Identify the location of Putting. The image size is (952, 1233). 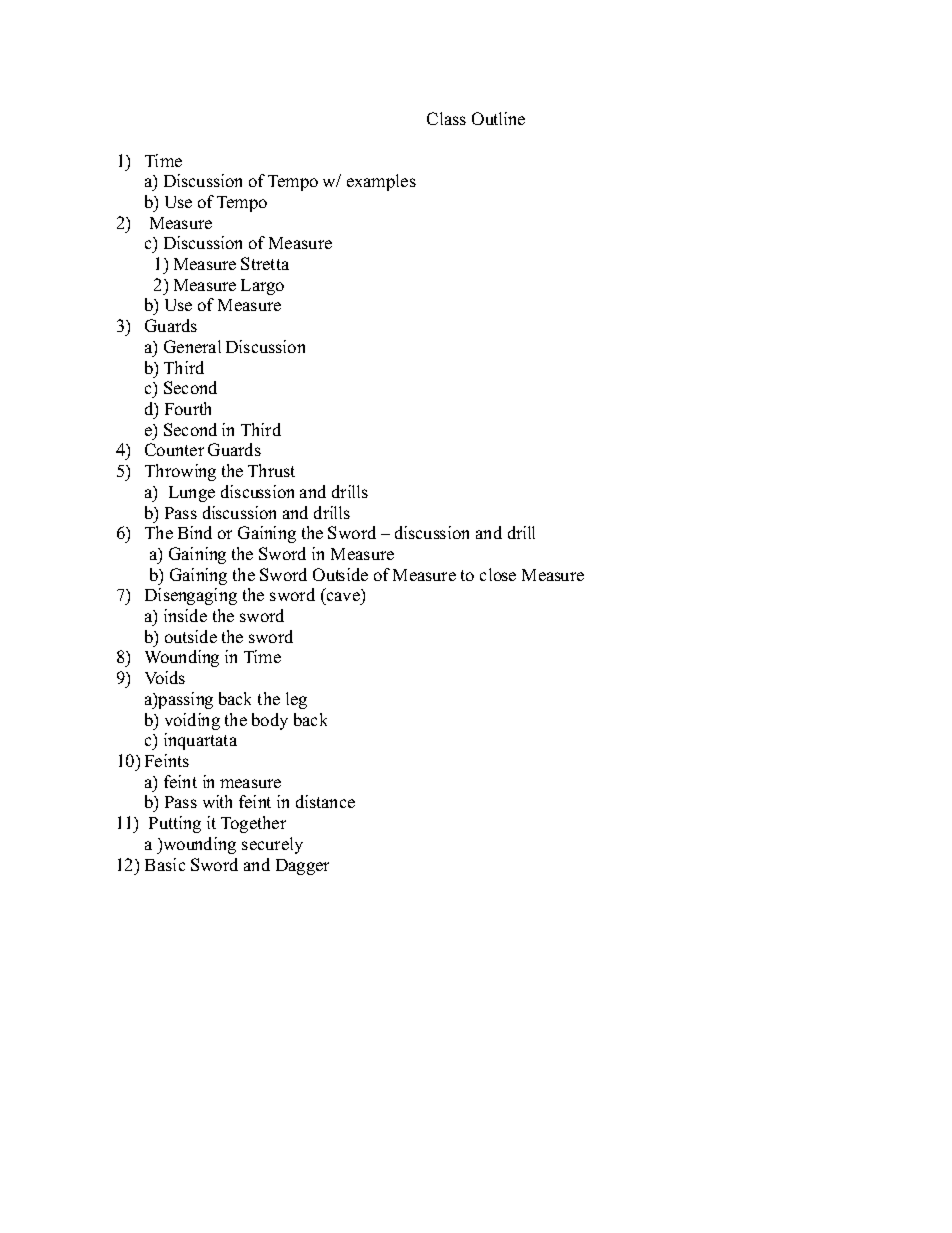
(175, 824).
